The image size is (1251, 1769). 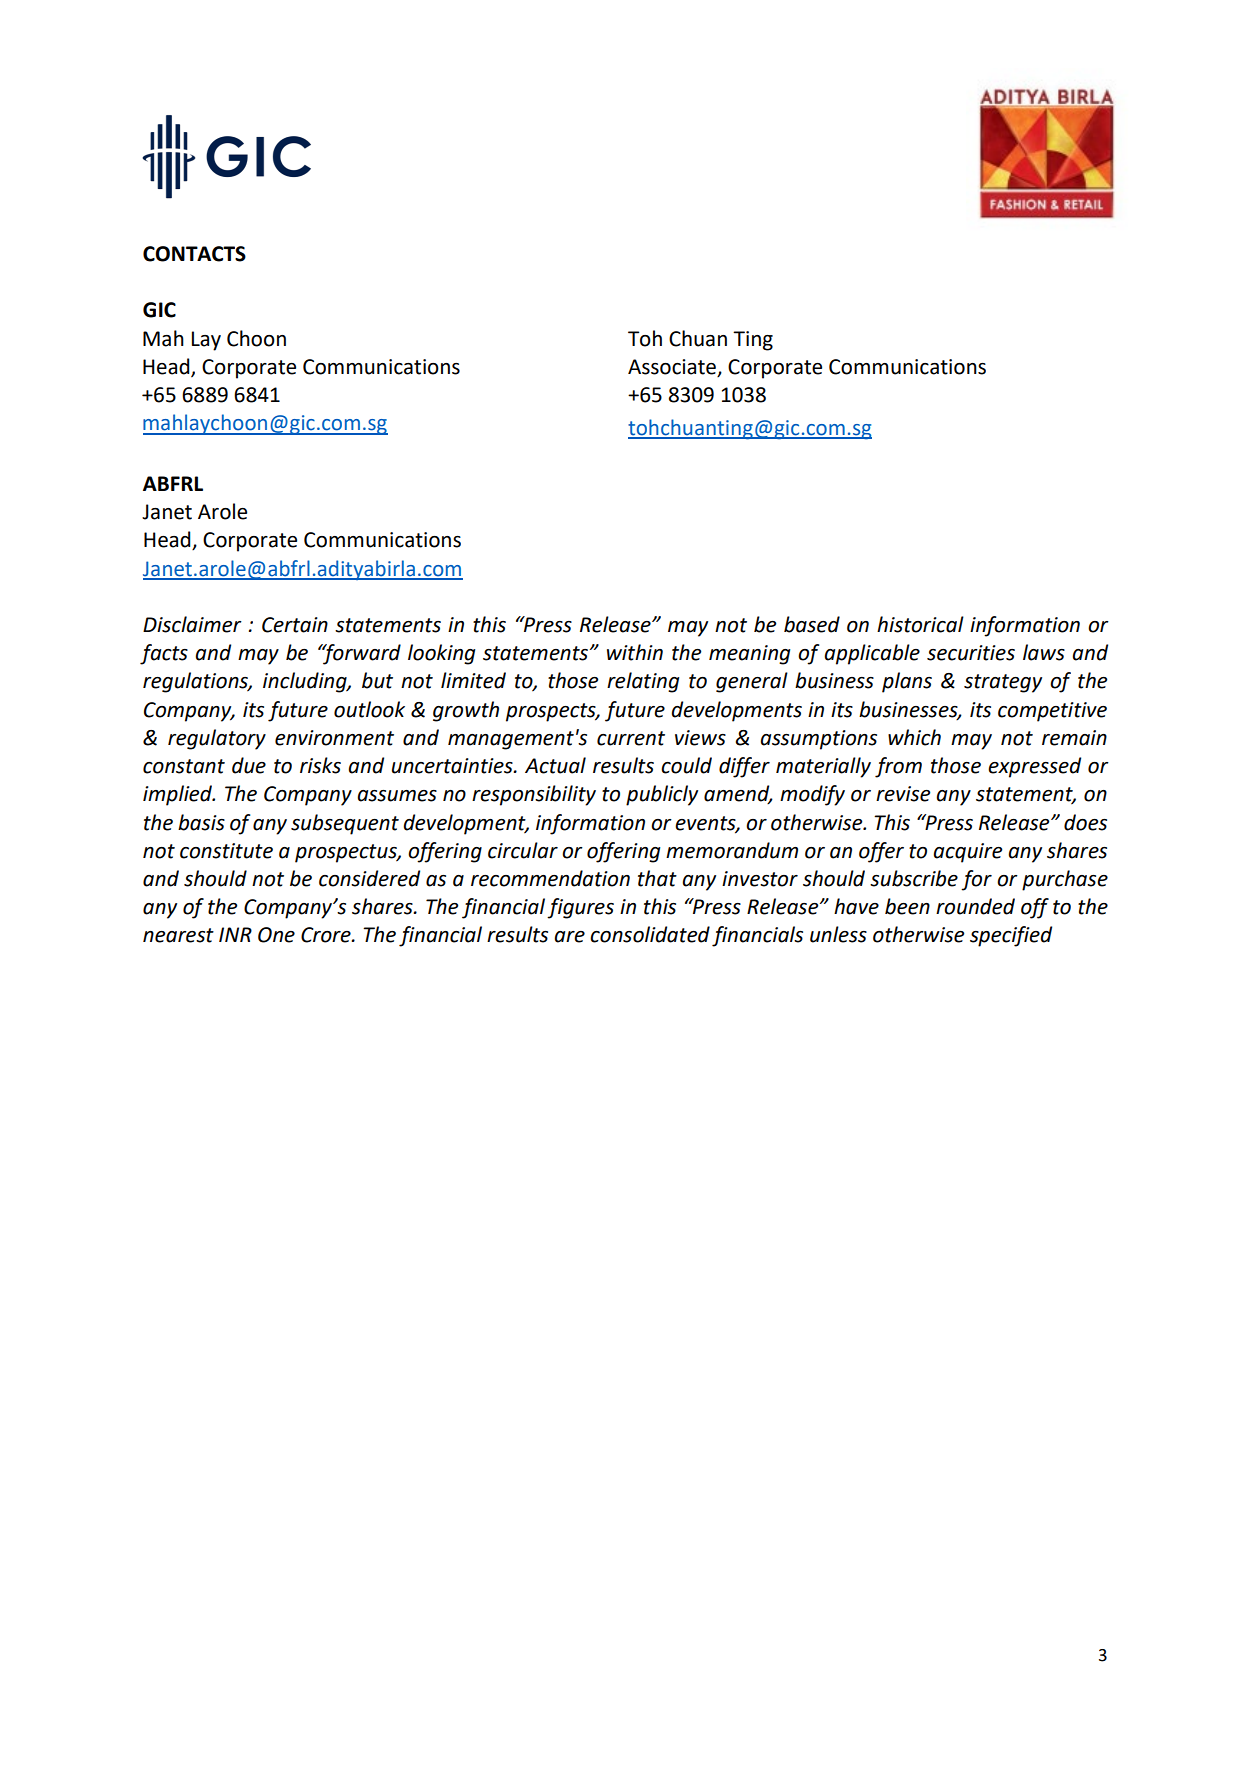 What do you see at coordinates (920, 624) in the page?
I see `historical` at bounding box center [920, 624].
